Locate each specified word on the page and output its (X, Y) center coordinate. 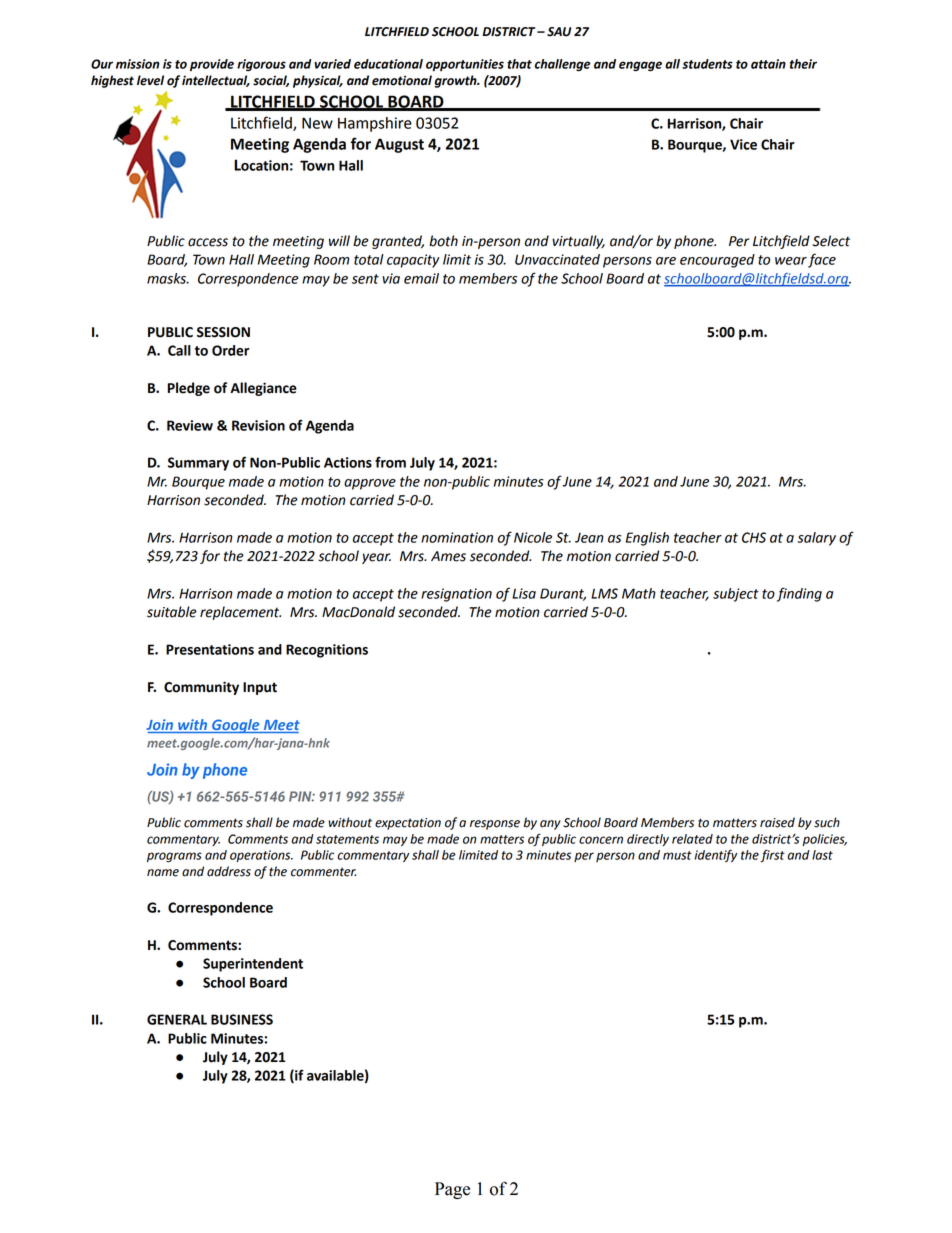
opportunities (465, 65)
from (390, 462)
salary (816, 539)
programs (174, 857)
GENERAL (177, 1019)
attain (768, 64)
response (495, 825)
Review (190, 425)
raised (777, 822)
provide (212, 65)
